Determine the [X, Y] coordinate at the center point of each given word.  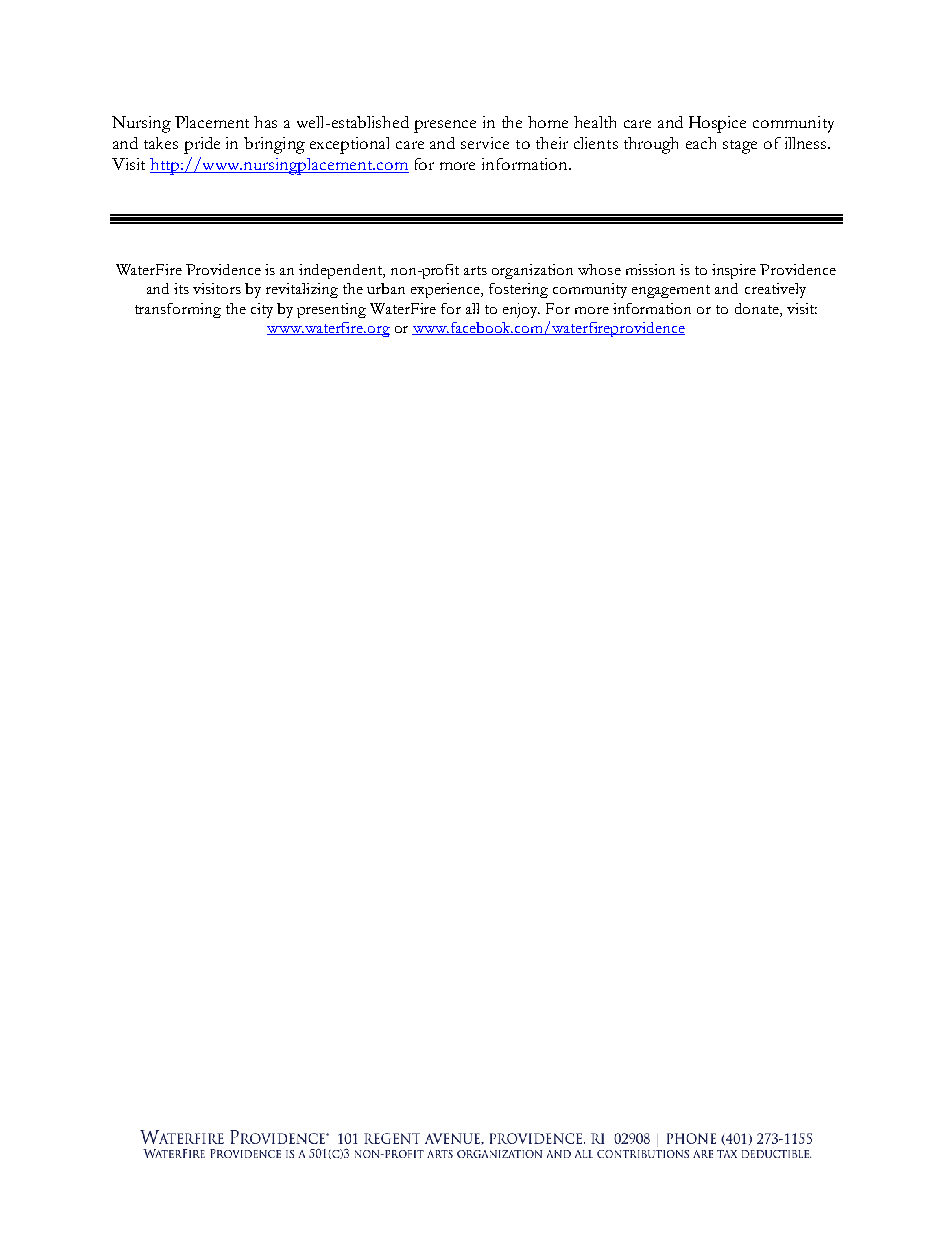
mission [650, 269]
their [552, 143]
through [651, 145]
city [262, 310]
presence [445, 126]
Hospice [717, 124]
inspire [734, 271]
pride [202, 145]
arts [475, 270]
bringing [274, 145]
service [485, 143]
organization [532, 271]
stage [740, 147]
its [181, 288]
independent [342, 271]
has [265, 122]
